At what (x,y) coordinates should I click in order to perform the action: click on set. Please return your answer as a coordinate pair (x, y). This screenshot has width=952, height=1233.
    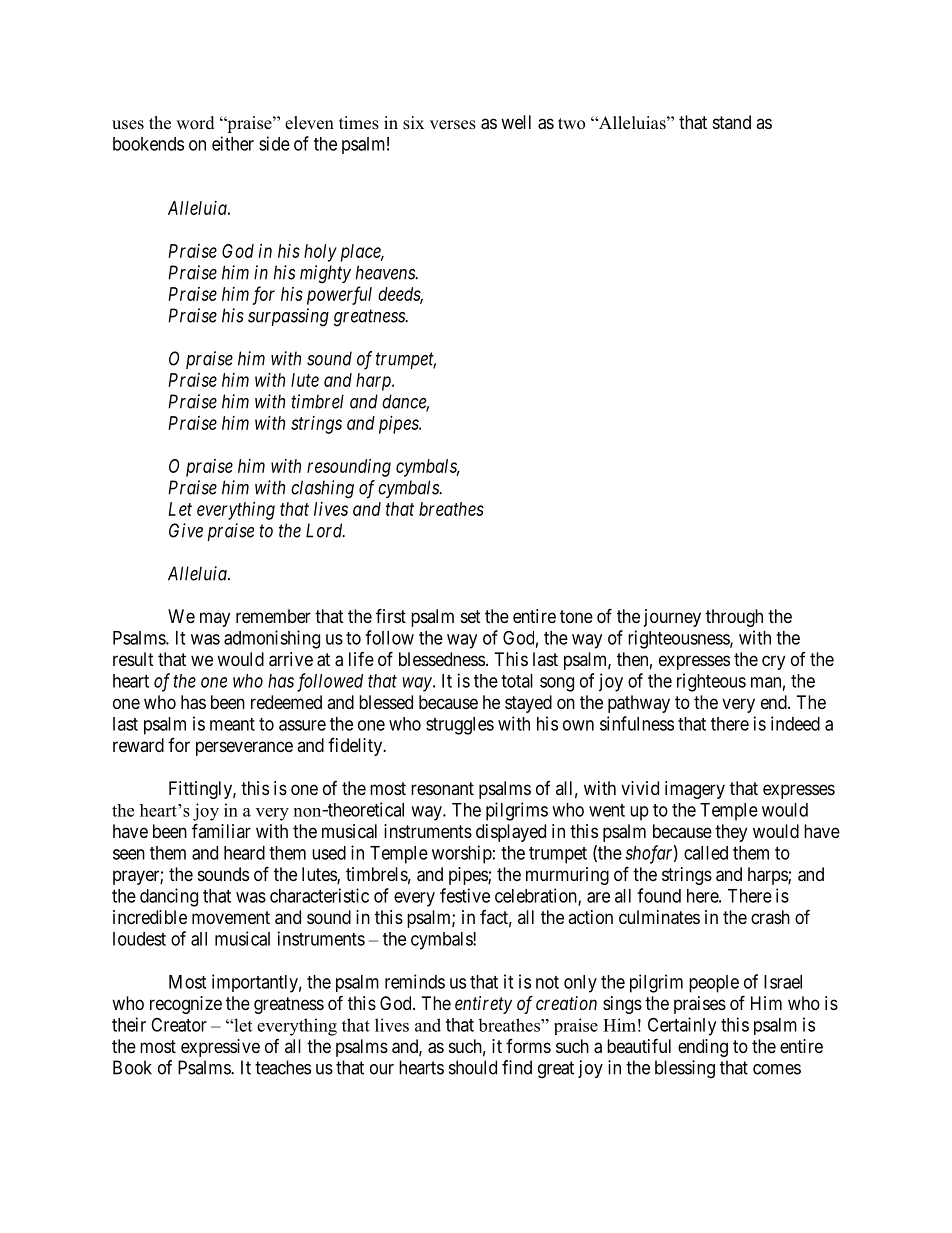
    Looking at the image, I should click on (471, 616).
